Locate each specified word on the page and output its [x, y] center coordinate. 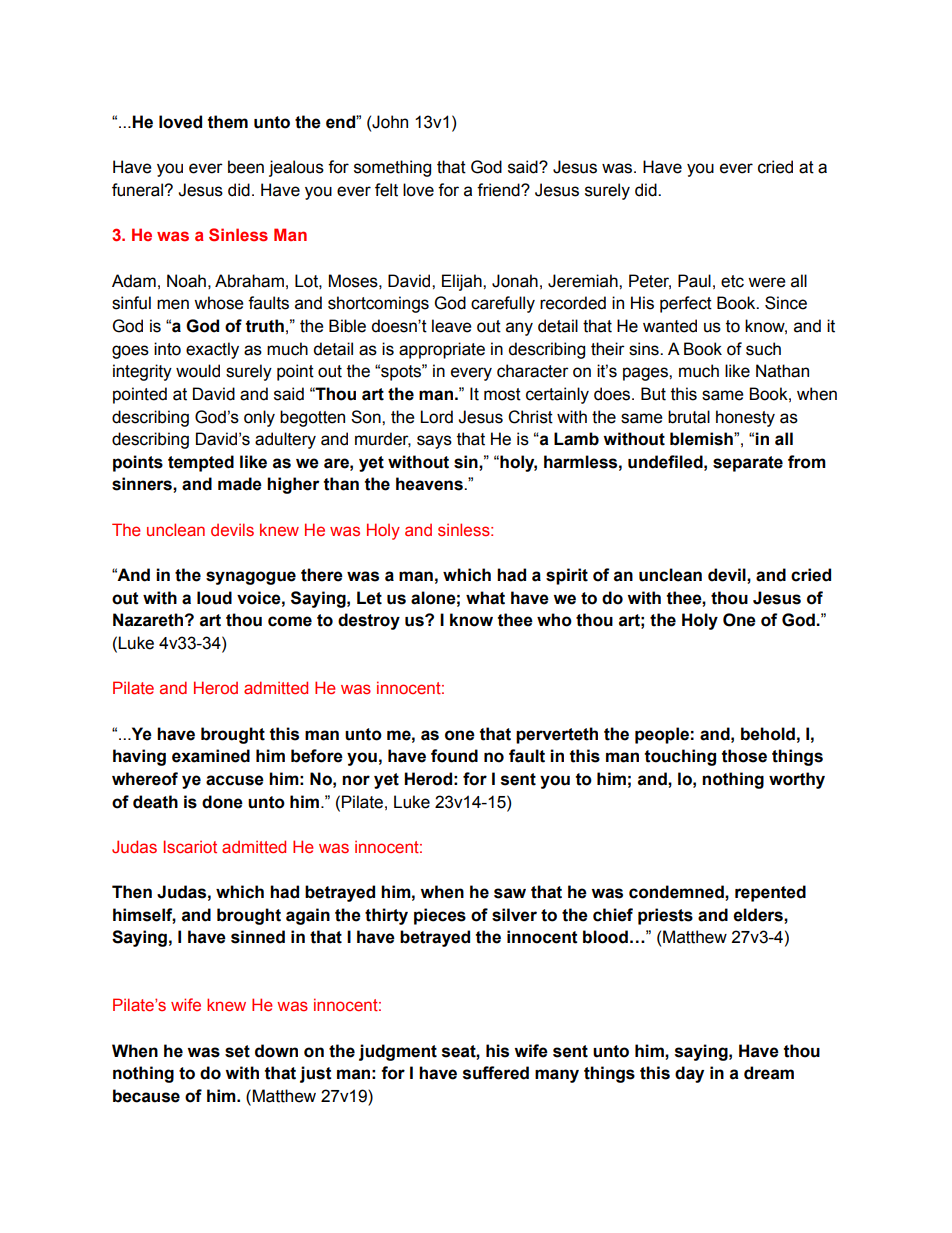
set [237, 1051]
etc [732, 281]
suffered [496, 1073]
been [246, 167]
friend [499, 190]
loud [214, 598]
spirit [567, 576]
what [485, 598]
